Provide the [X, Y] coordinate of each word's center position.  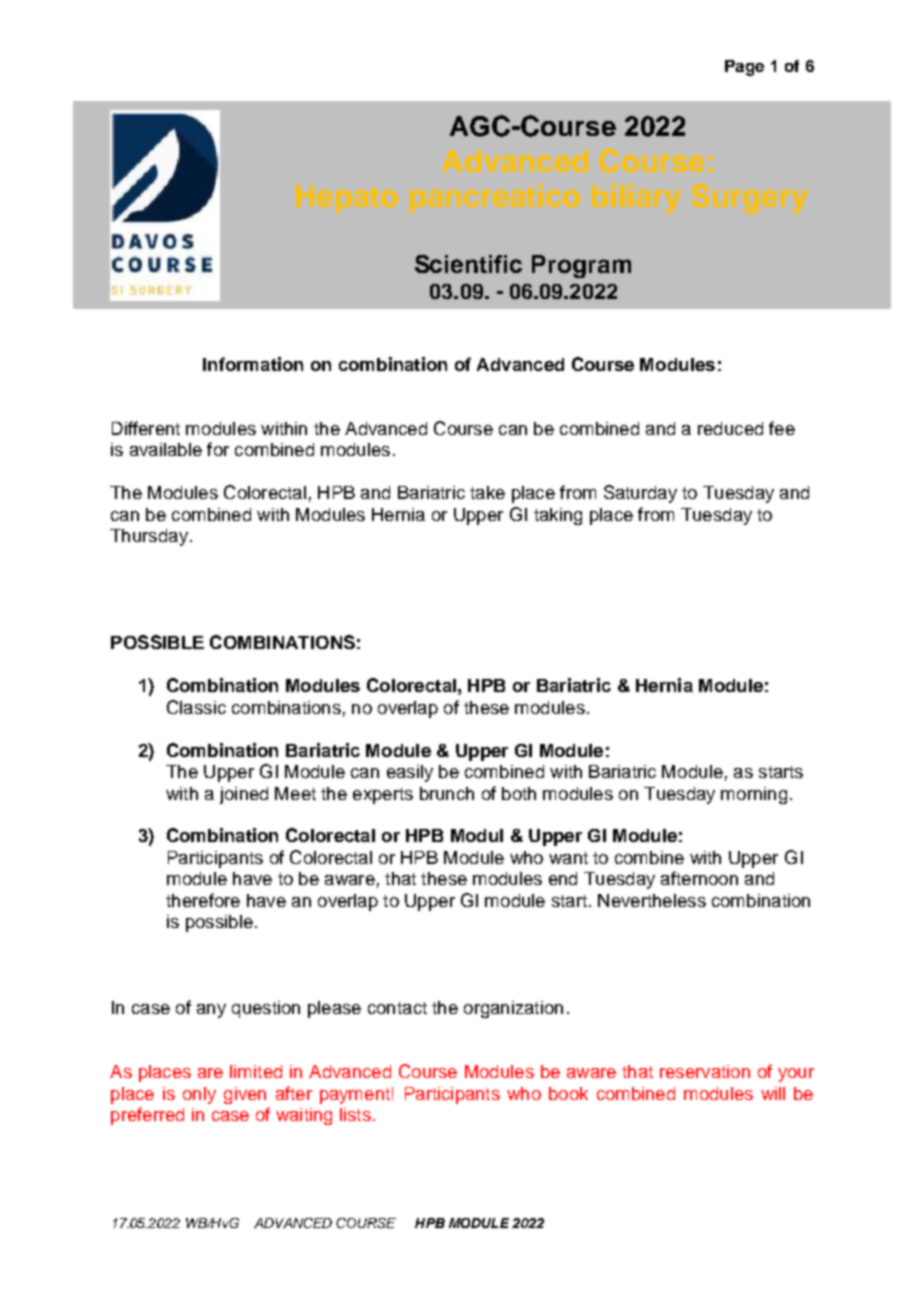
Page [744, 68]
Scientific [468, 264]
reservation [705, 1071]
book [568, 1093]
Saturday [640, 494]
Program [581, 266]
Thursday [149, 537]
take [487, 492]
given [245, 1095]
